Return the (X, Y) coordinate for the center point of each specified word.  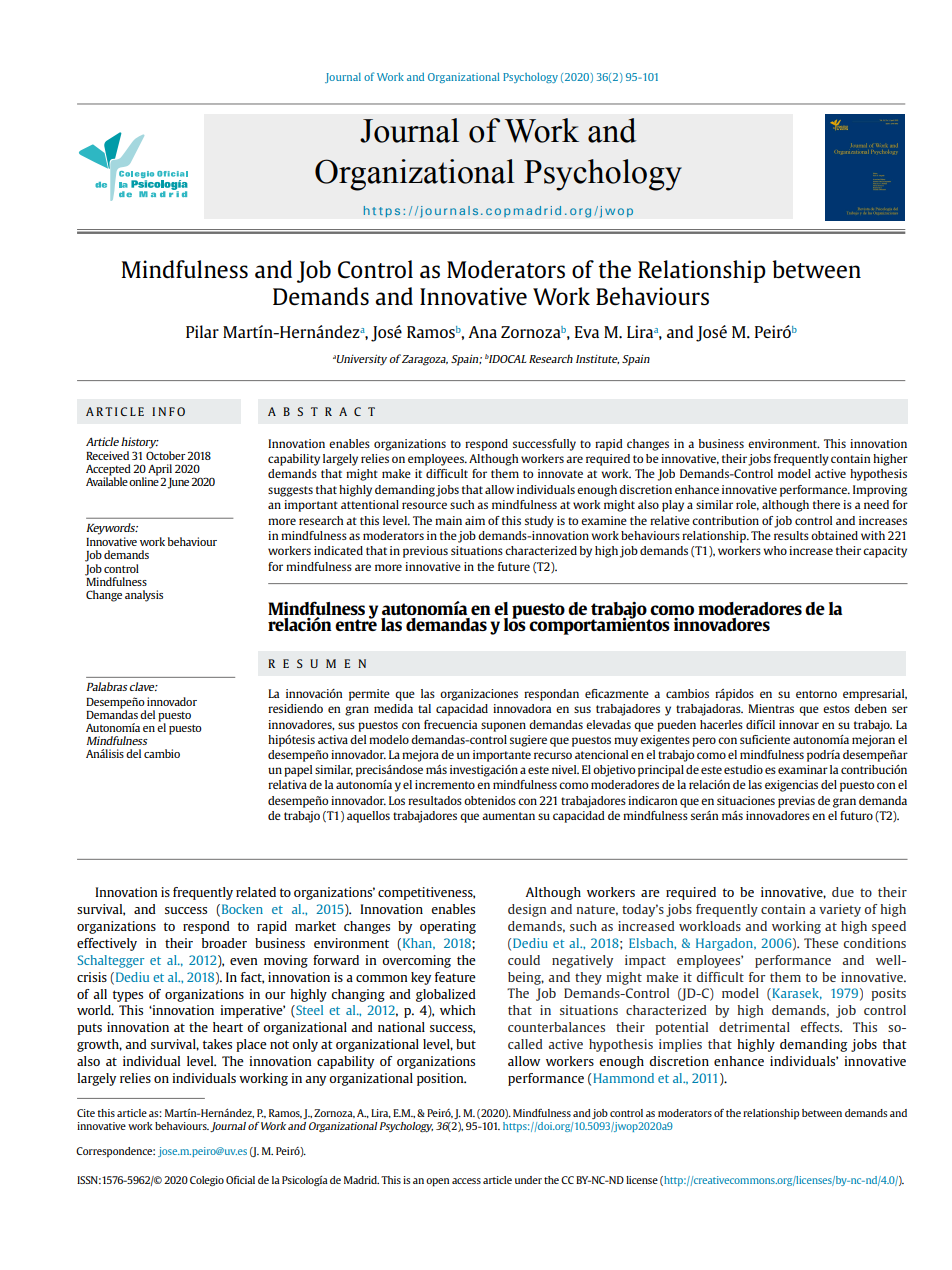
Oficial (240, 1180)
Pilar (202, 331)
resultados (435, 800)
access (466, 1181)
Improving (880, 491)
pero (704, 742)
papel (298, 771)
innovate (560, 473)
